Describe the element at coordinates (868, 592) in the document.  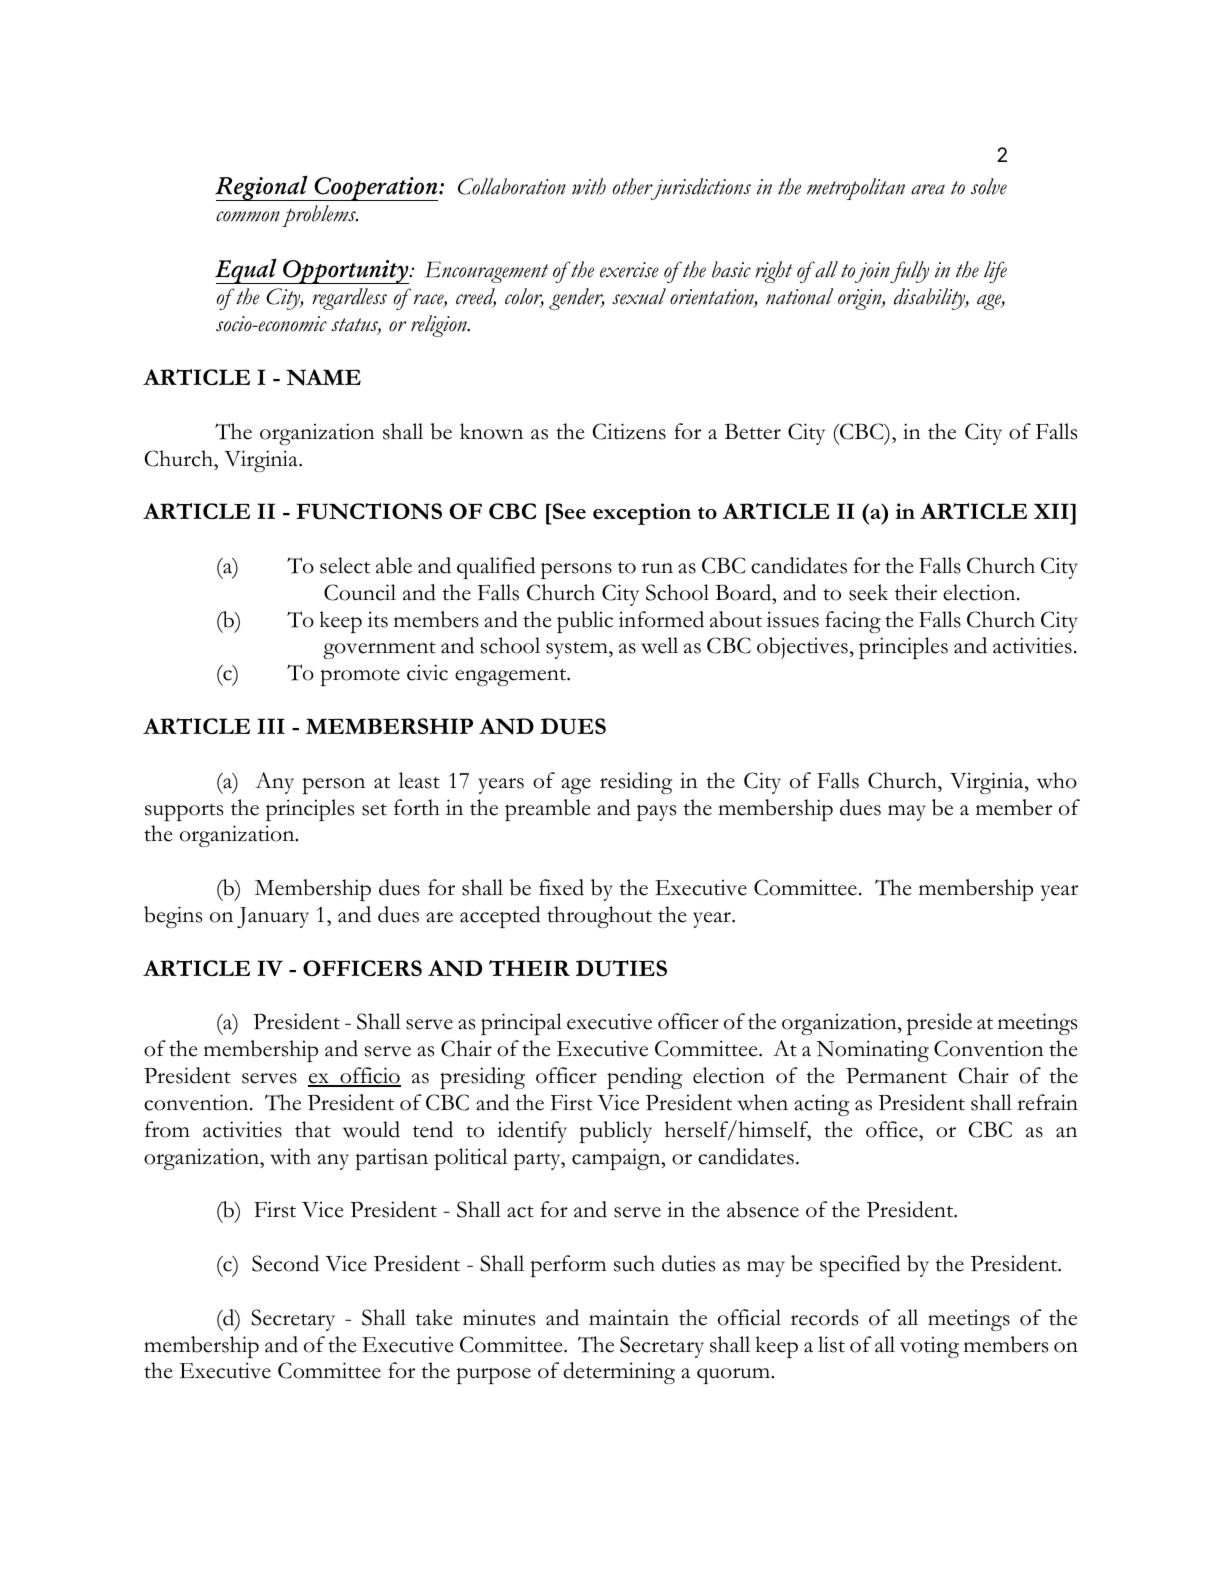
I see `seek` at that location.
